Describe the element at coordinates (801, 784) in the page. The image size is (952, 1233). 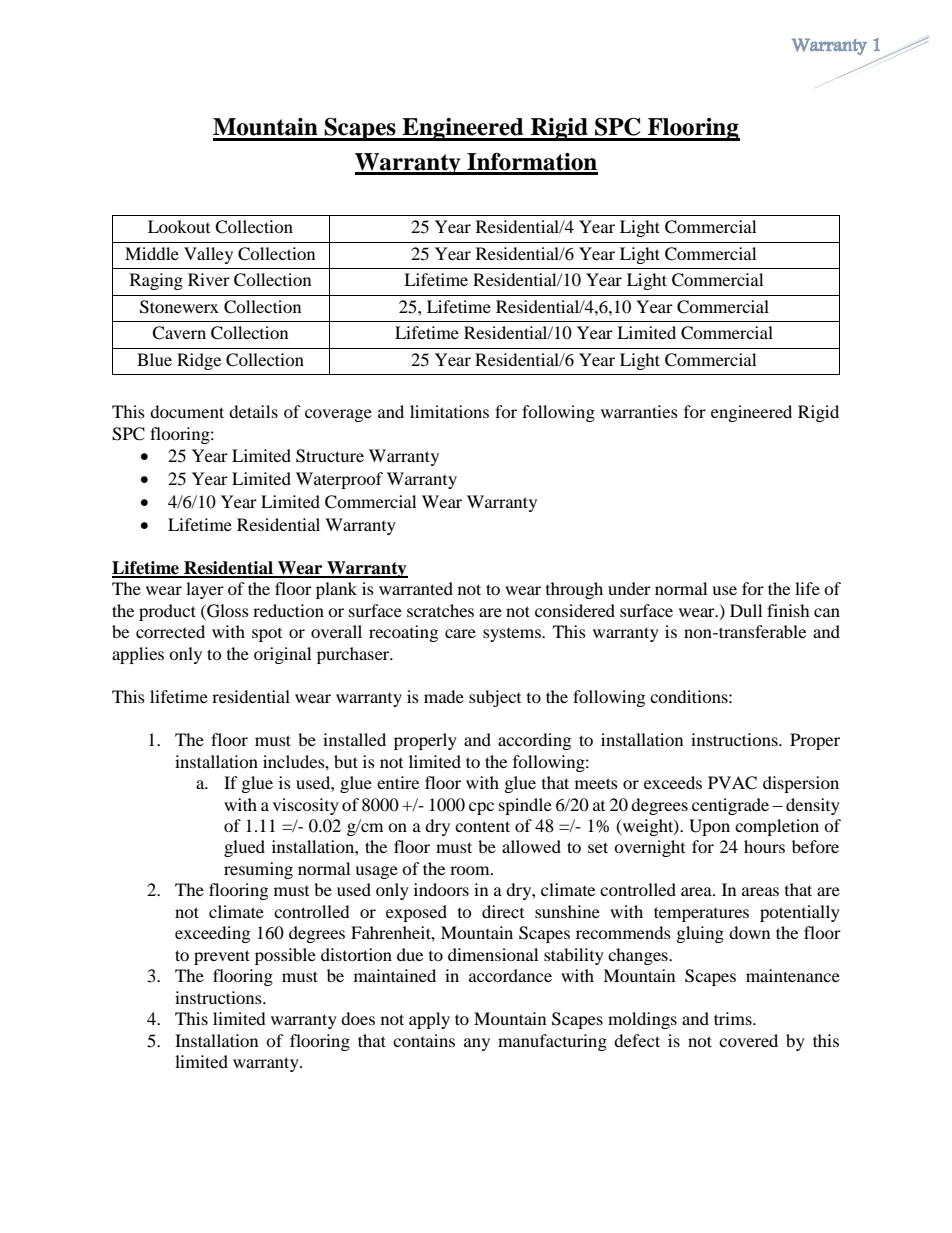
I see `dispersion` at that location.
